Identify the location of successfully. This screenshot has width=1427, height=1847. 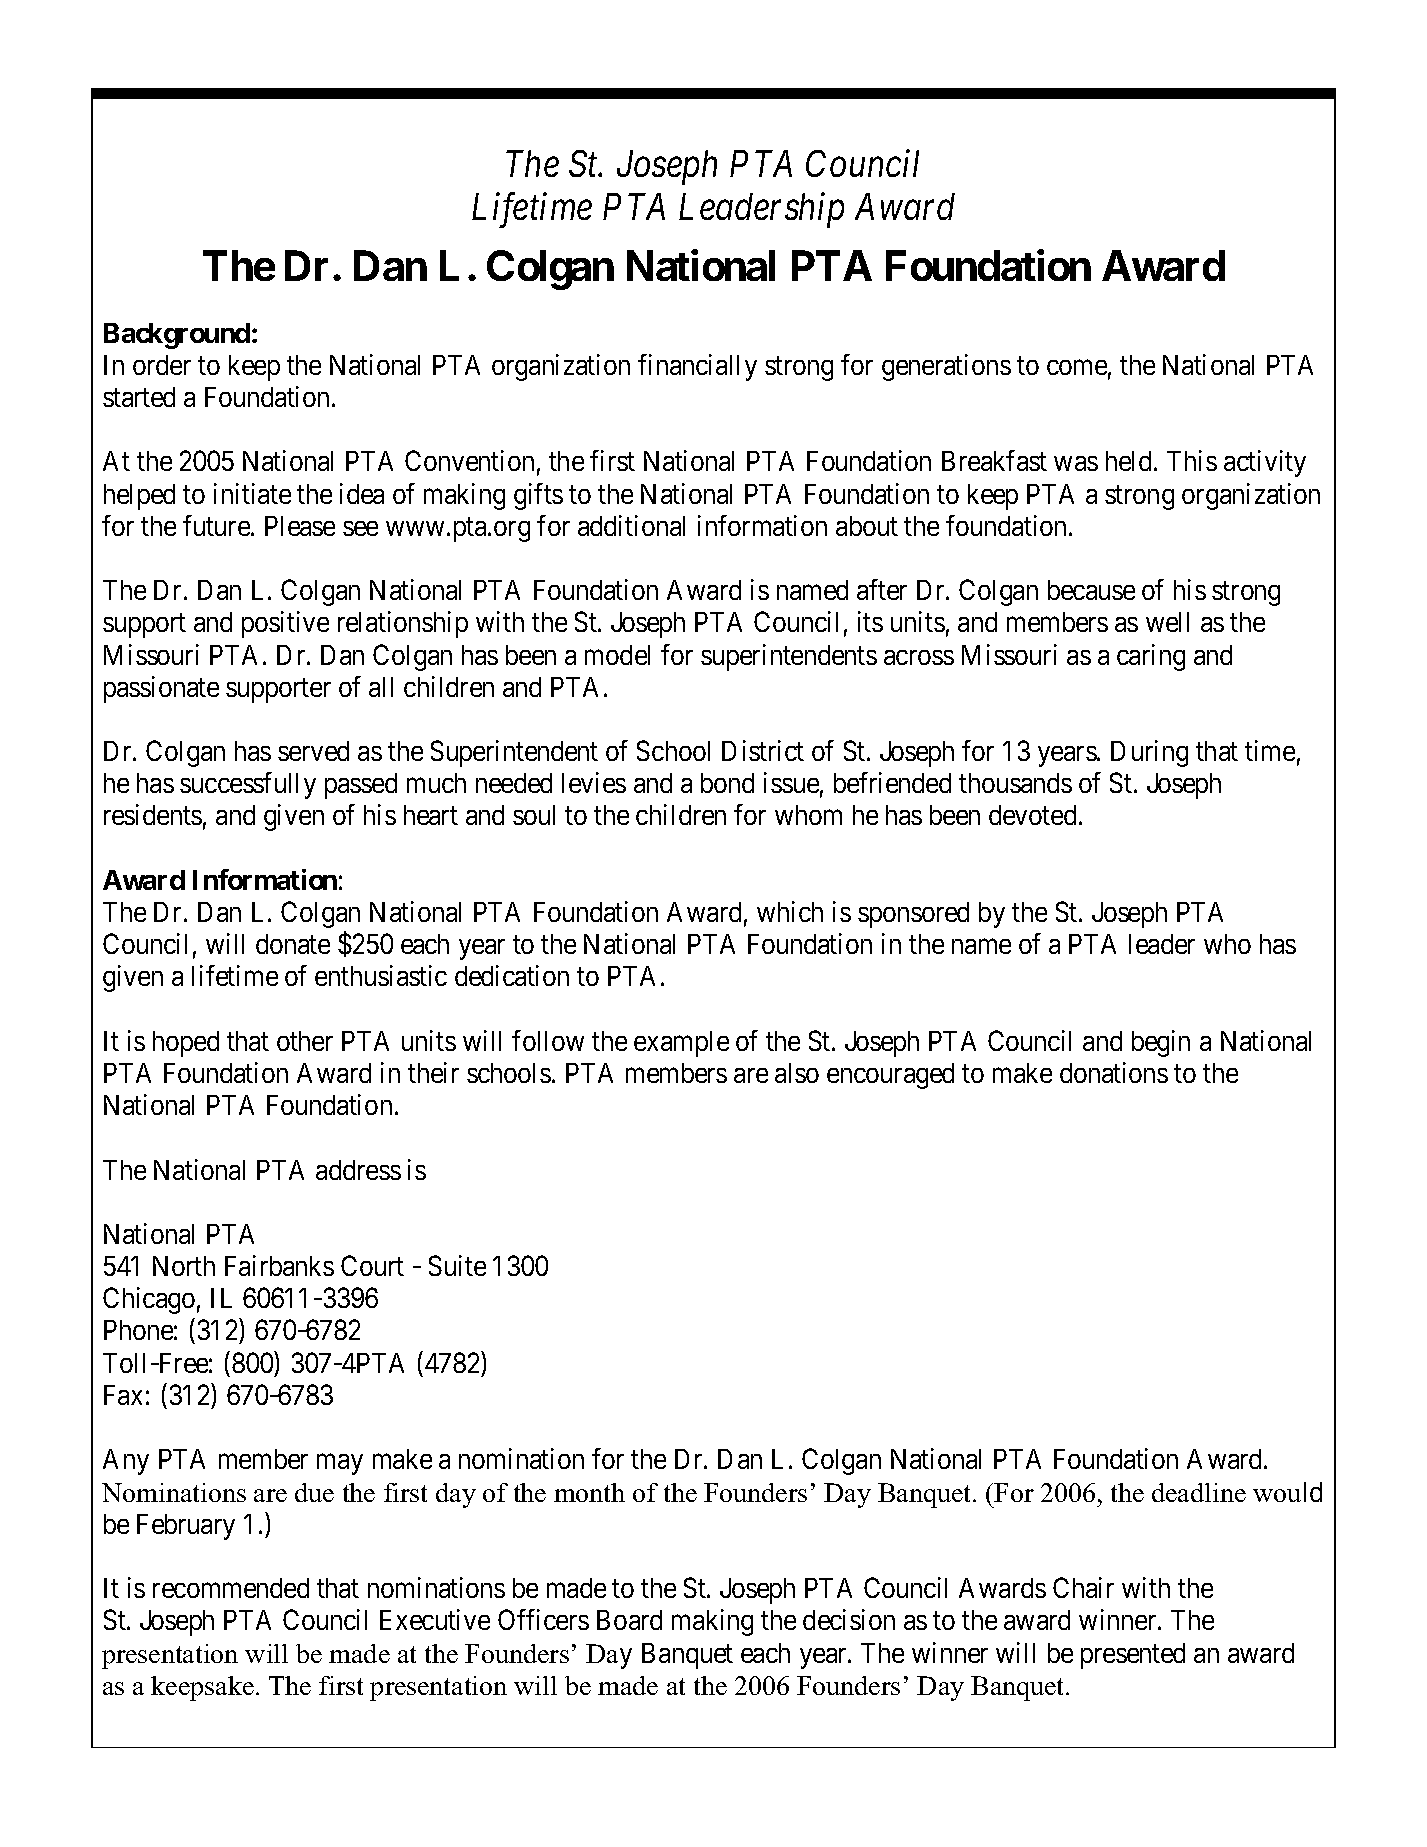
(248, 785).
